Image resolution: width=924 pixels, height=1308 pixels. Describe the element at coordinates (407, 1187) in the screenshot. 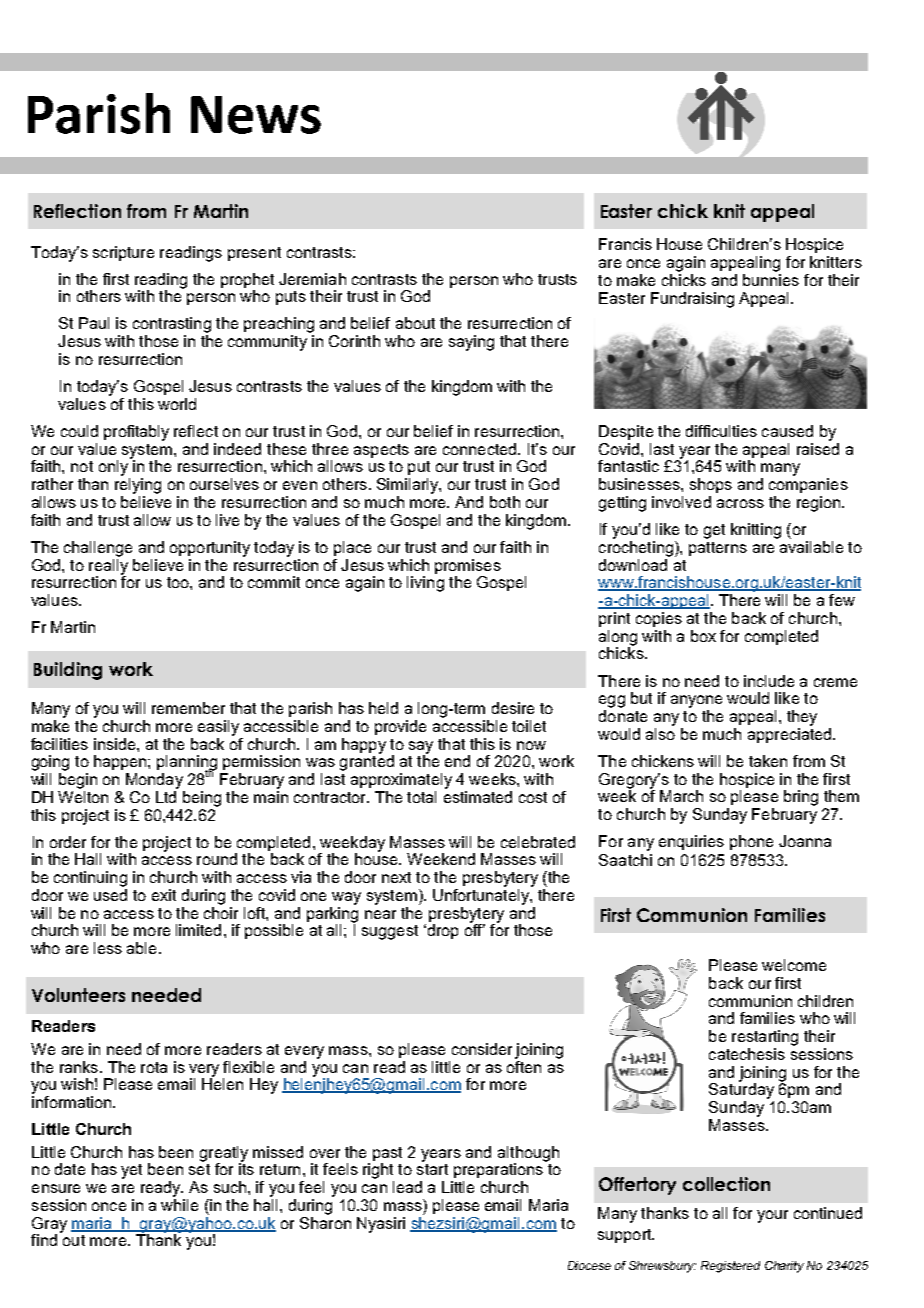

I see `lead` at that location.
